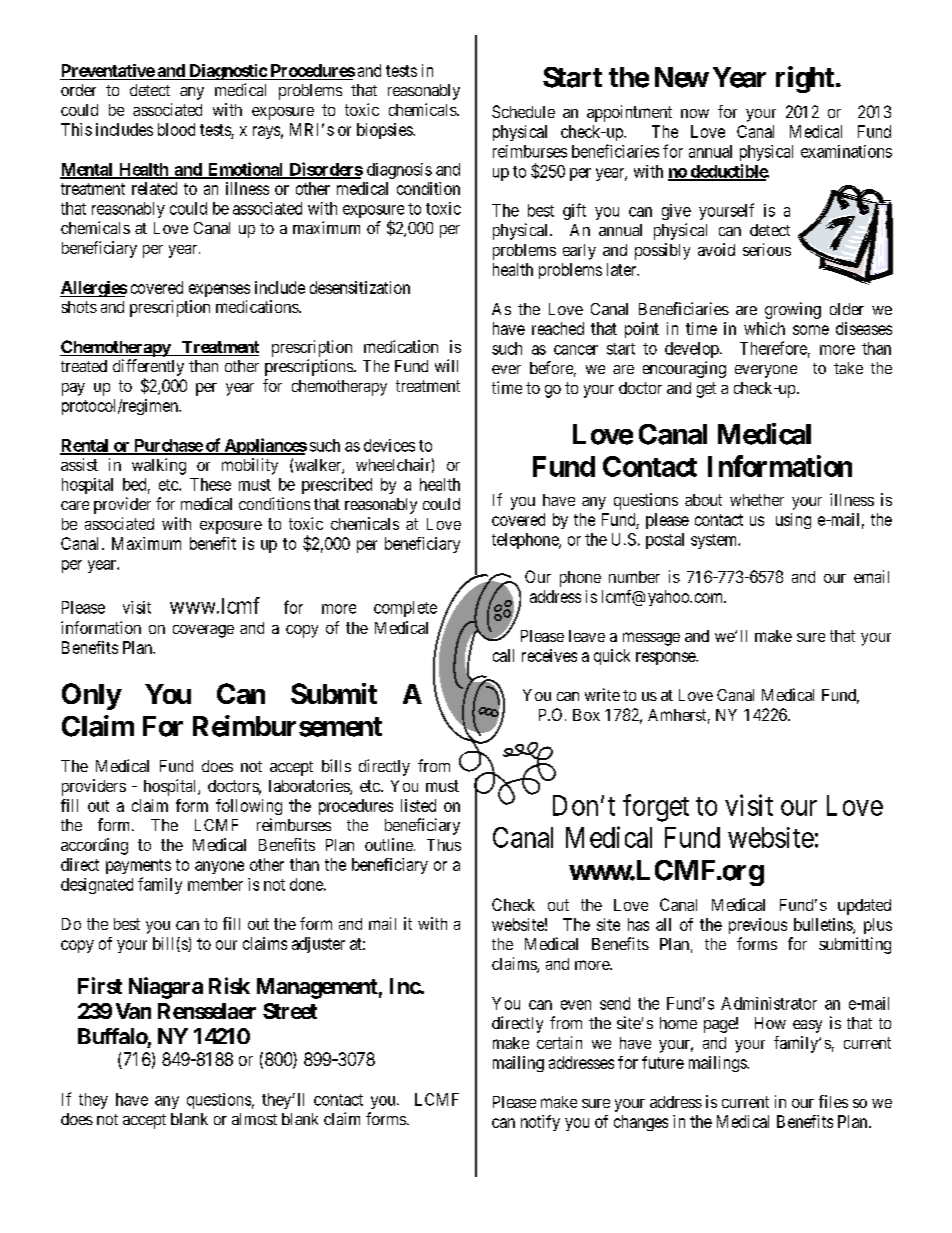 The width and height of the screenshot is (952, 1233). Describe the element at coordinates (793, 521) in the screenshot. I see `using` at that location.
